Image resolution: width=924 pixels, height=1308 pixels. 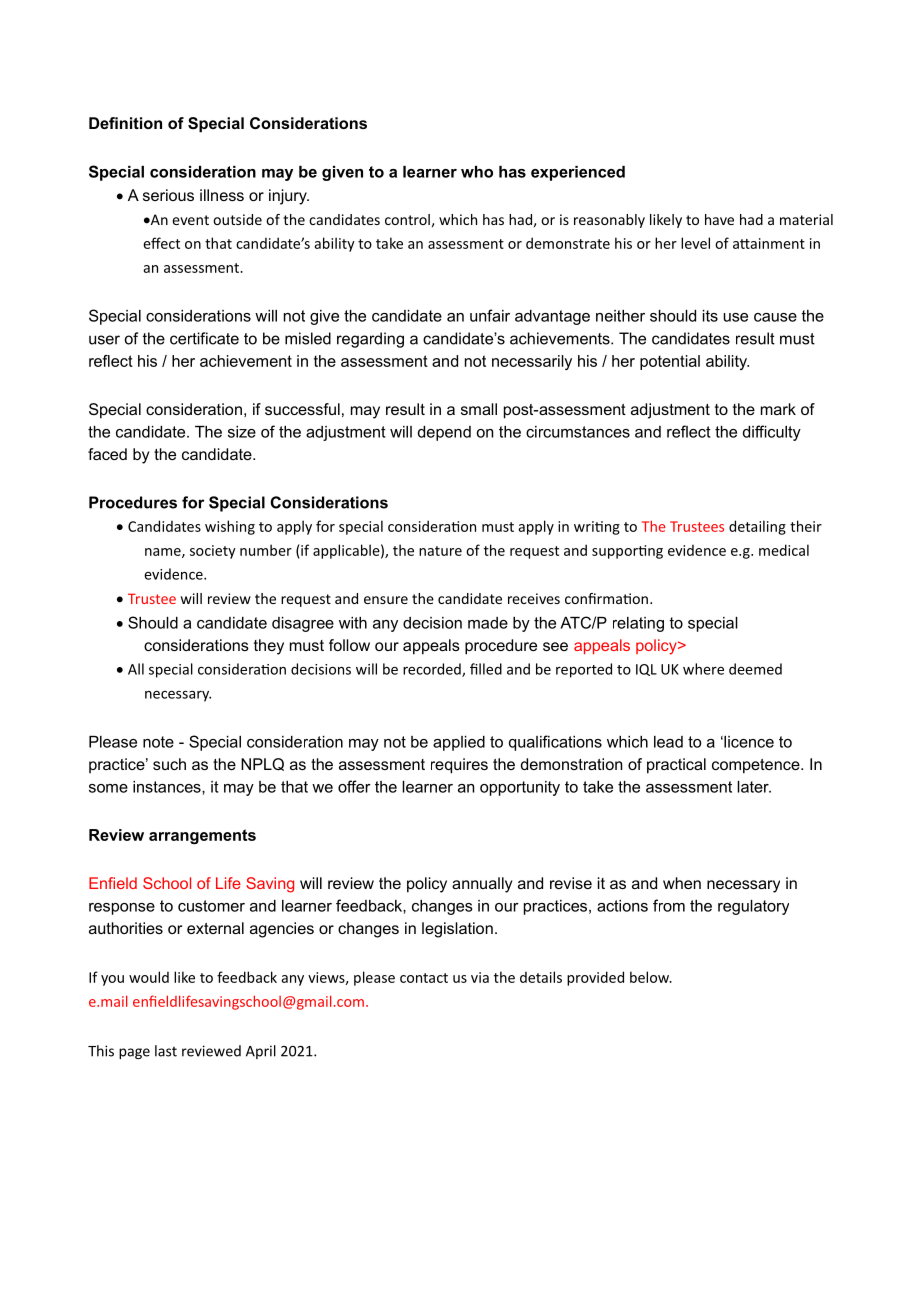 I want to click on size, so click(x=242, y=432).
